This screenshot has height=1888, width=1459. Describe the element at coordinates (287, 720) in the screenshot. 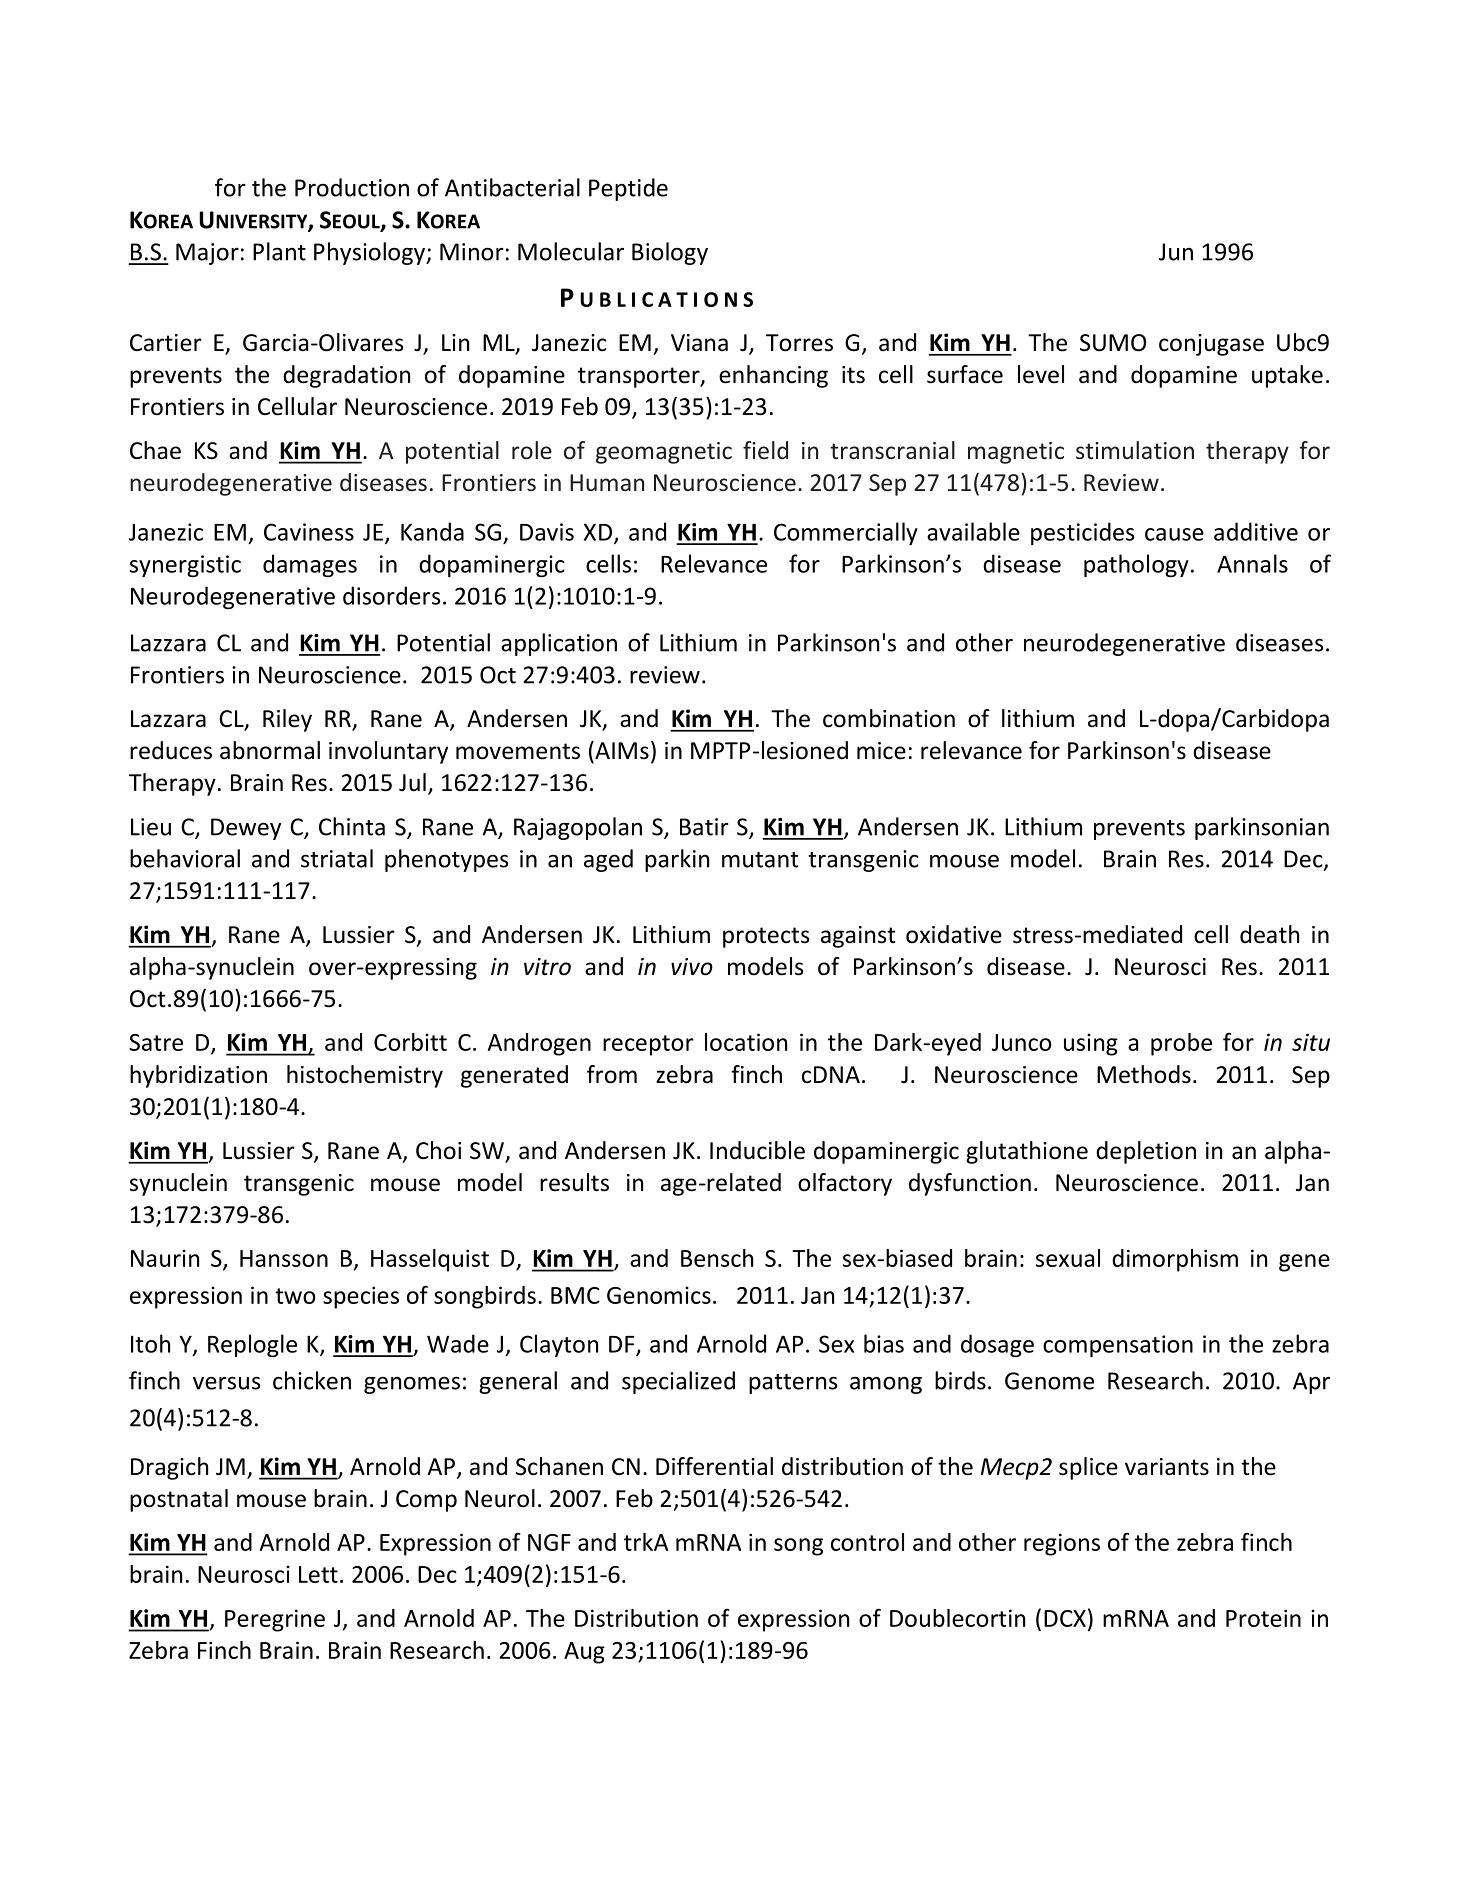

I see `Riley` at that location.
